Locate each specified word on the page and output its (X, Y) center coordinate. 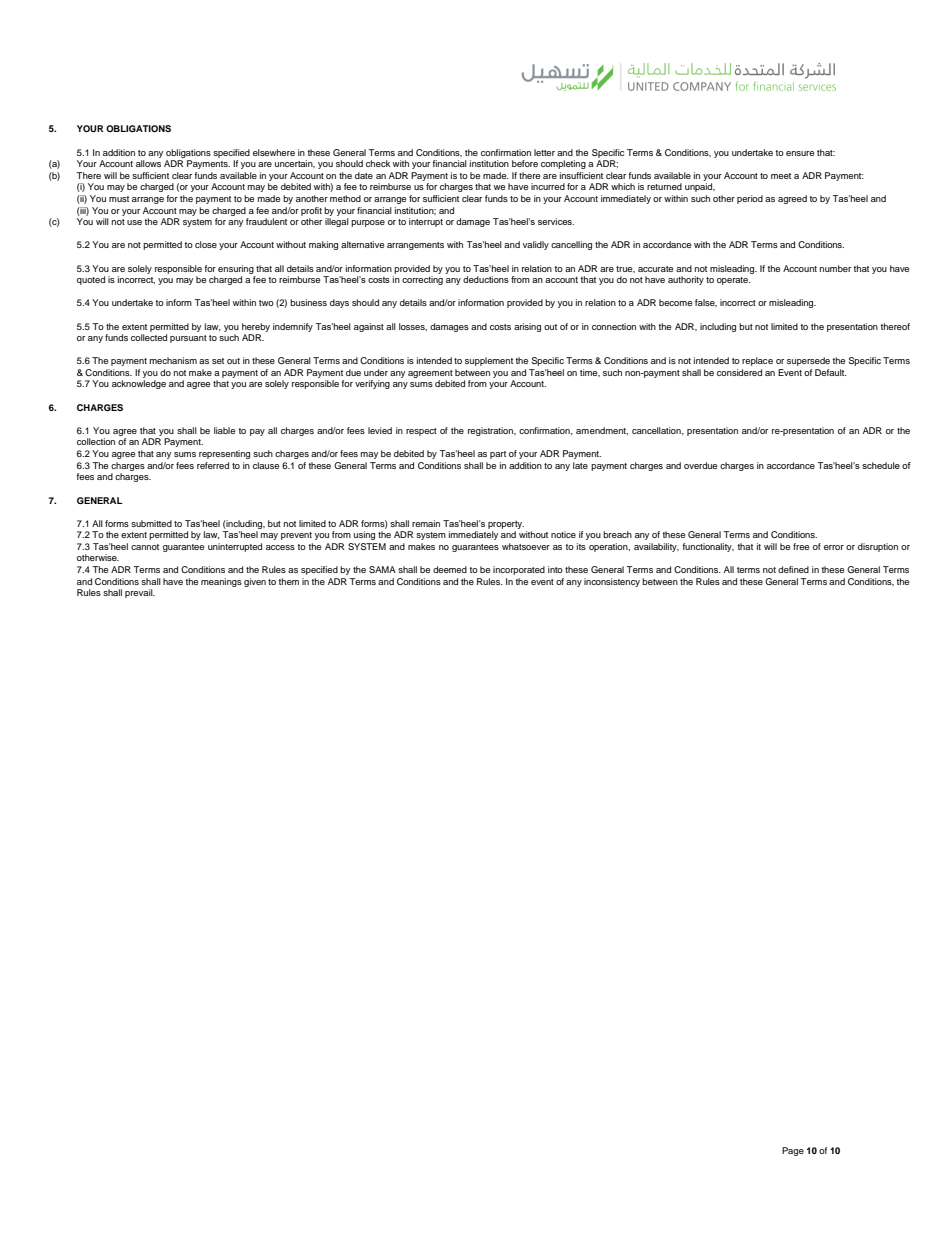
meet (781, 176)
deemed (450, 569)
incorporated (519, 570)
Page (793, 1151)
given (255, 582)
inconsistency (612, 582)
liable (224, 430)
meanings (221, 582)
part (498, 455)
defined (793, 569)
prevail (140, 593)
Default (831, 372)
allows (148, 163)
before (525, 163)
